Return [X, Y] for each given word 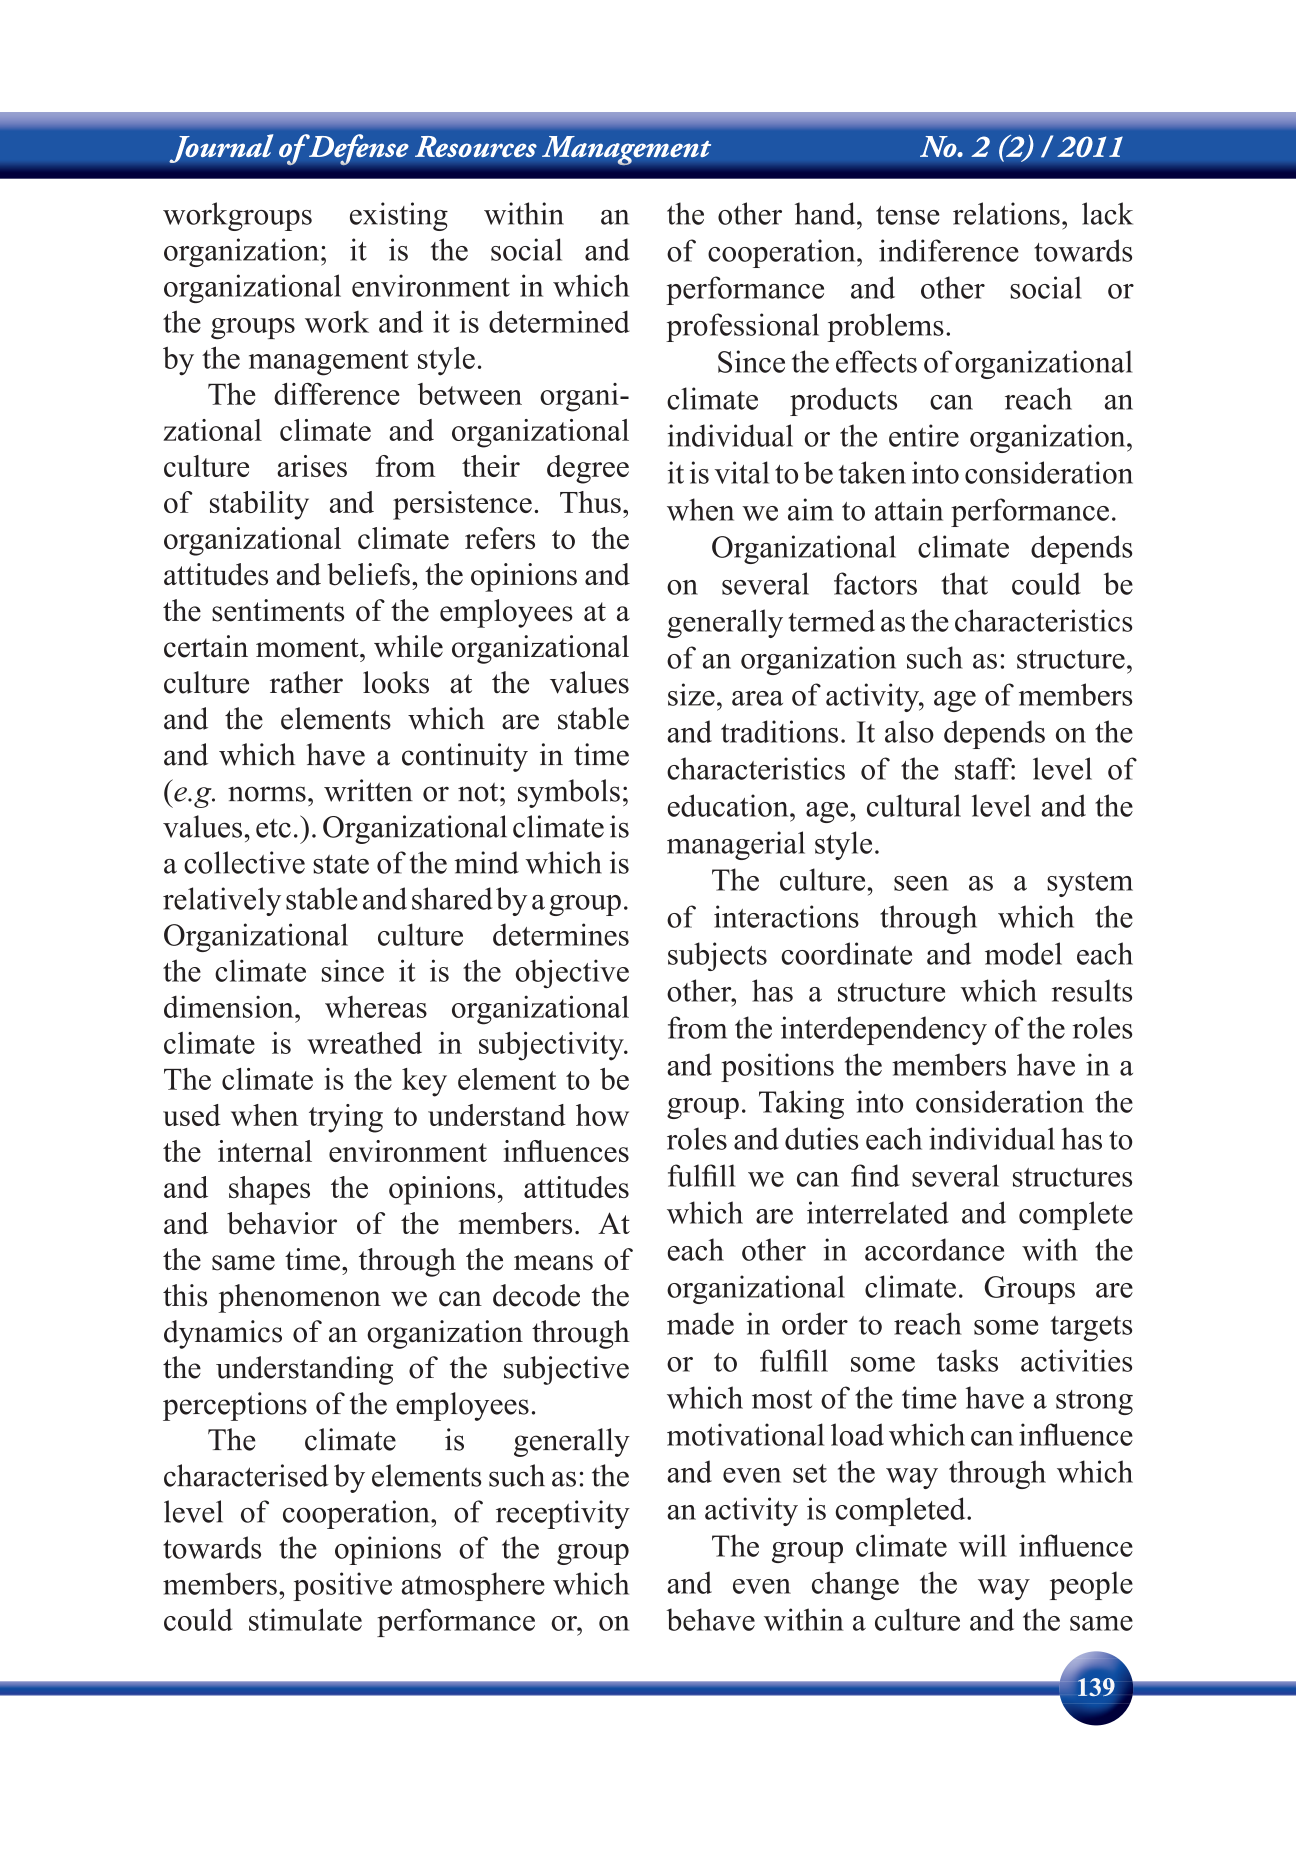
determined [559, 321]
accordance [934, 1249]
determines [561, 934]
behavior [282, 1223]
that [964, 583]
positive [342, 1586]
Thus [590, 502]
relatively [222, 901]
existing [399, 216]
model [1023, 953]
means [553, 1263]
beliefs [368, 574]
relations [1006, 213]
